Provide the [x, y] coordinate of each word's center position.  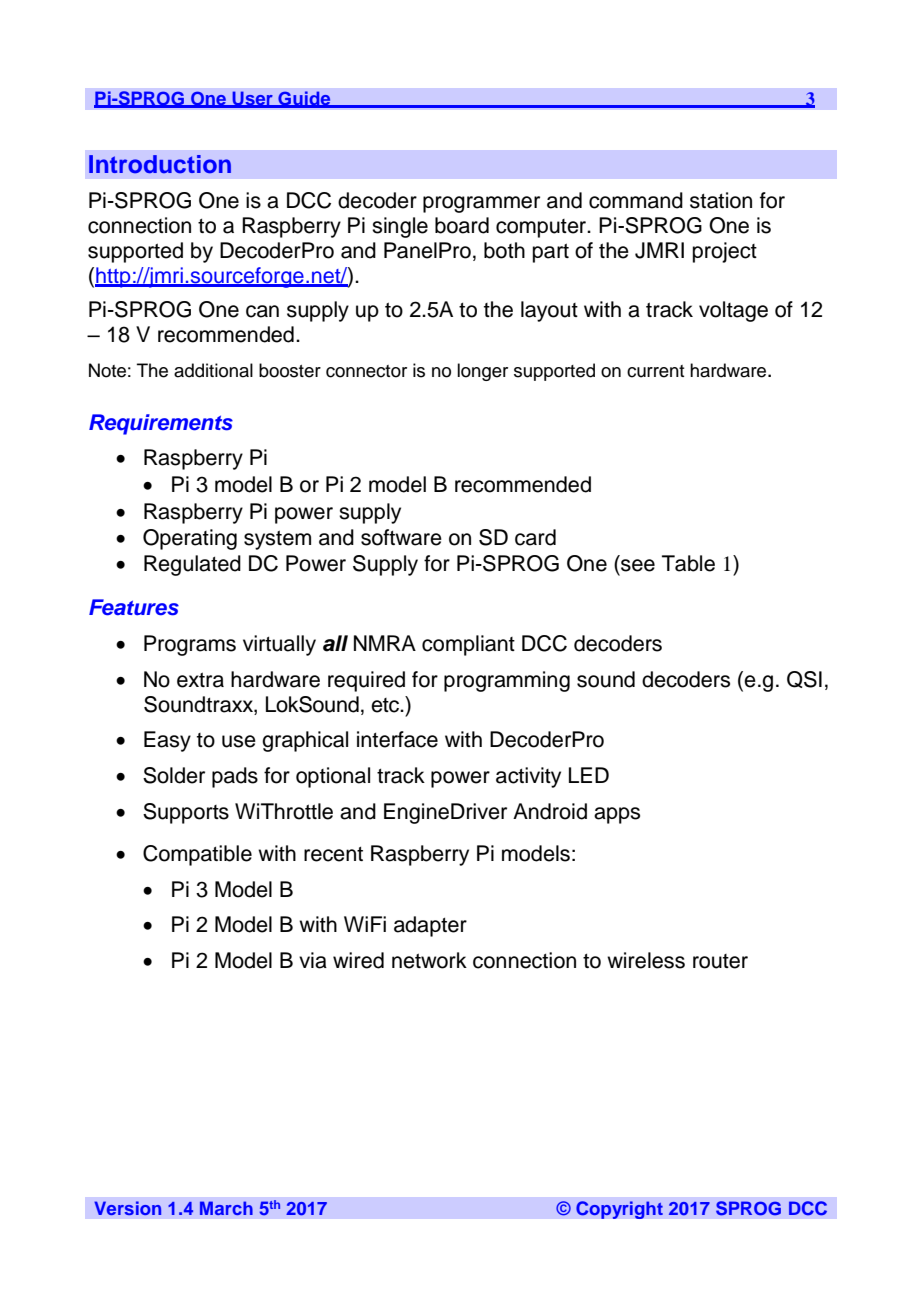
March [226, 1208]
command [636, 200]
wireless [646, 960]
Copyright [619, 1210]
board [462, 225]
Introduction [160, 164]
